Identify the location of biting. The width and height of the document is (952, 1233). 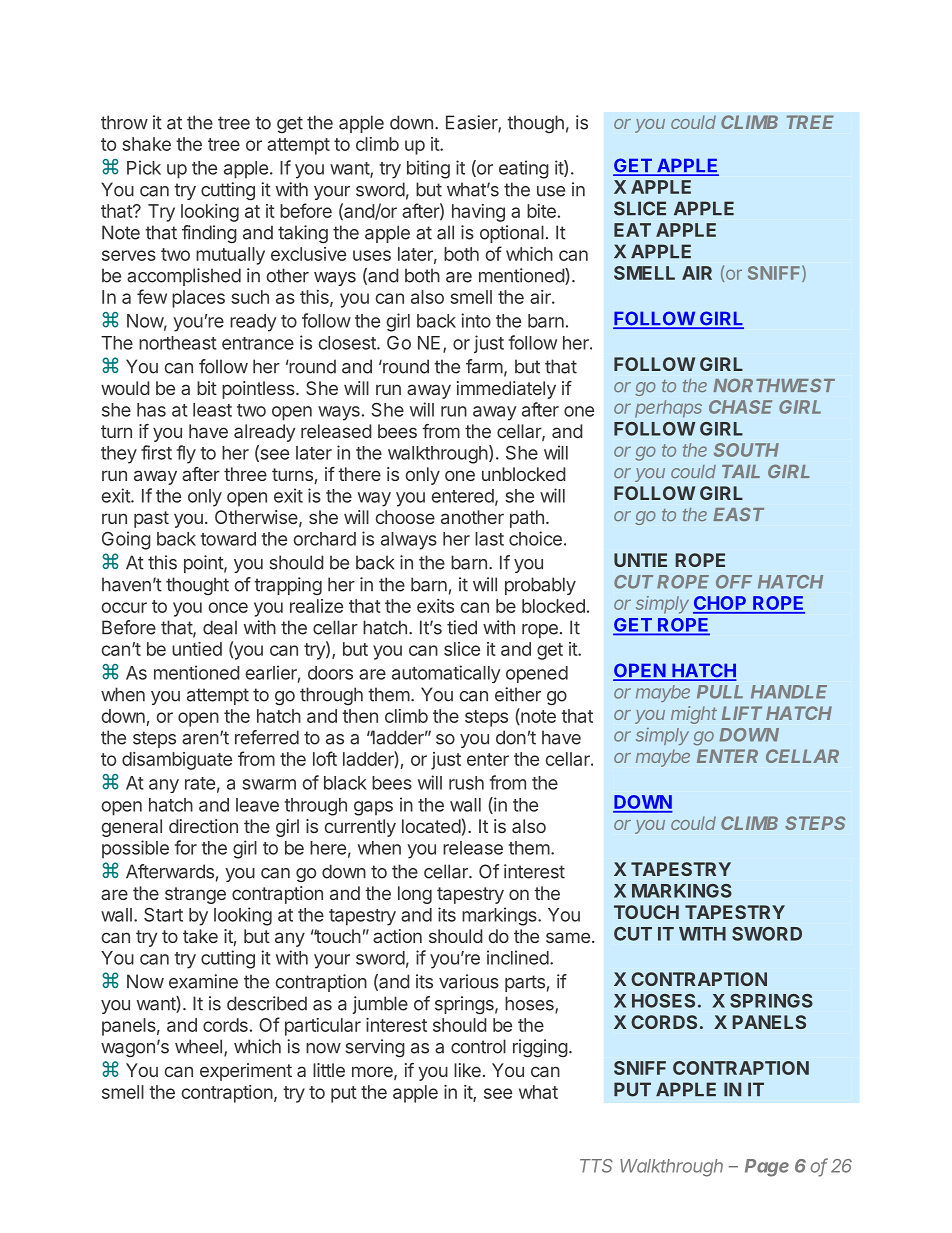
(428, 169).
